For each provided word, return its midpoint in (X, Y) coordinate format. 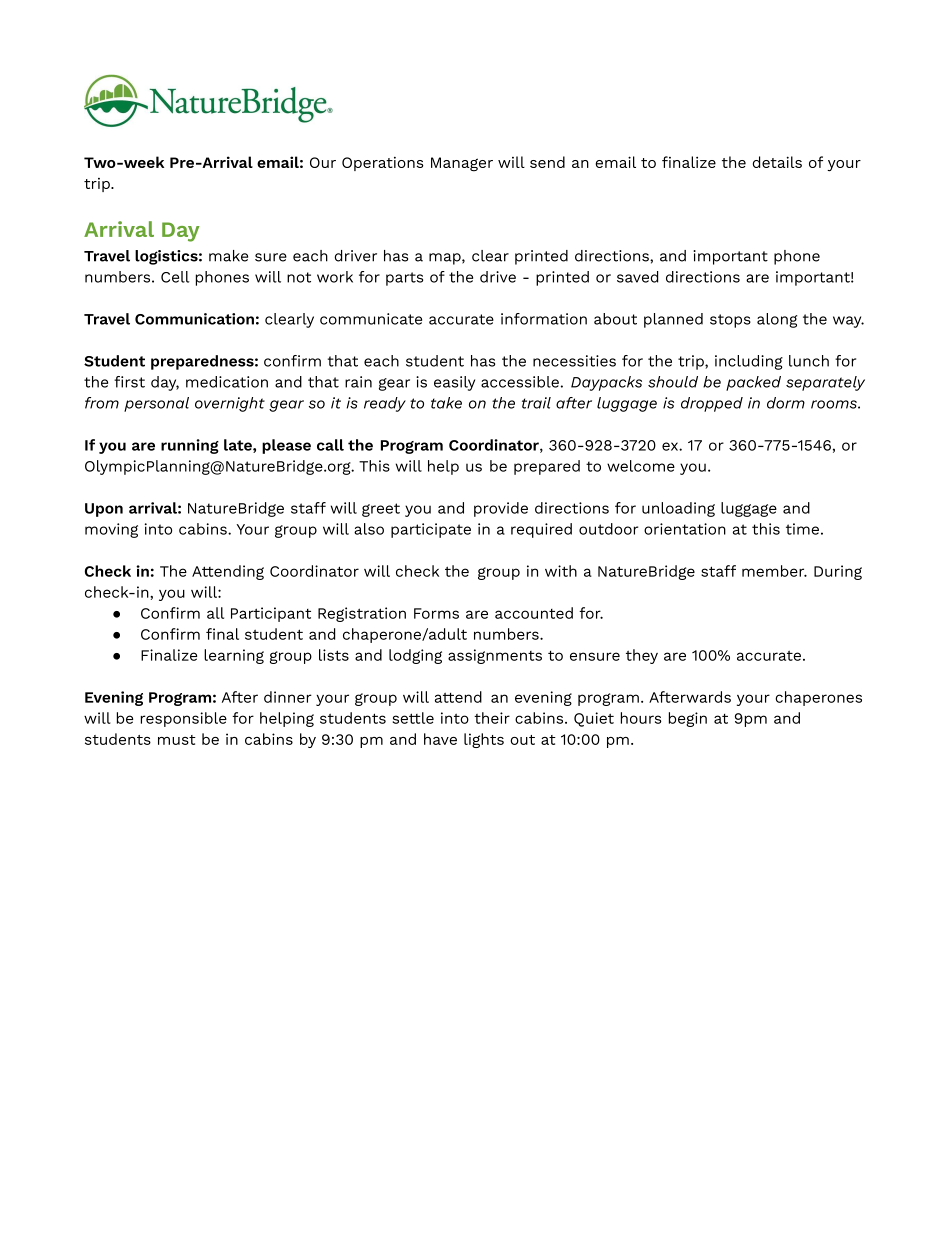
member (774, 571)
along (777, 320)
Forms (436, 613)
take (446, 403)
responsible (184, 719)
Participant (271, 614)
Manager (462, 164)
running (190, 446)
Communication (194, 319)
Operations (383, 164)
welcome (641, 466)
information (544, 319)
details (777, 162)
